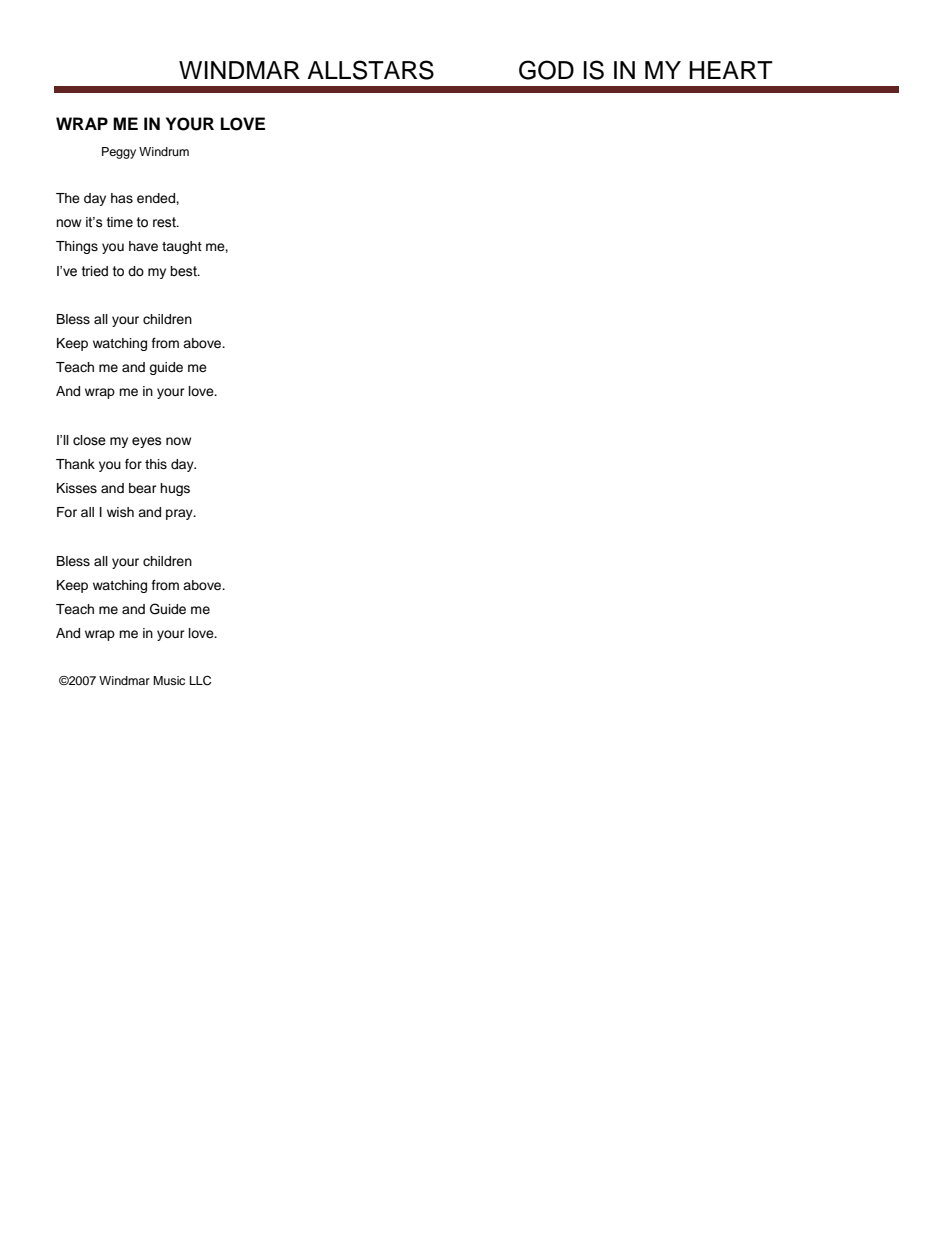 The width and height of the screenshot is (952, 1233). Describe the element at coordinates (147, 442) in the screenshot. I see `eyes` at that location.
